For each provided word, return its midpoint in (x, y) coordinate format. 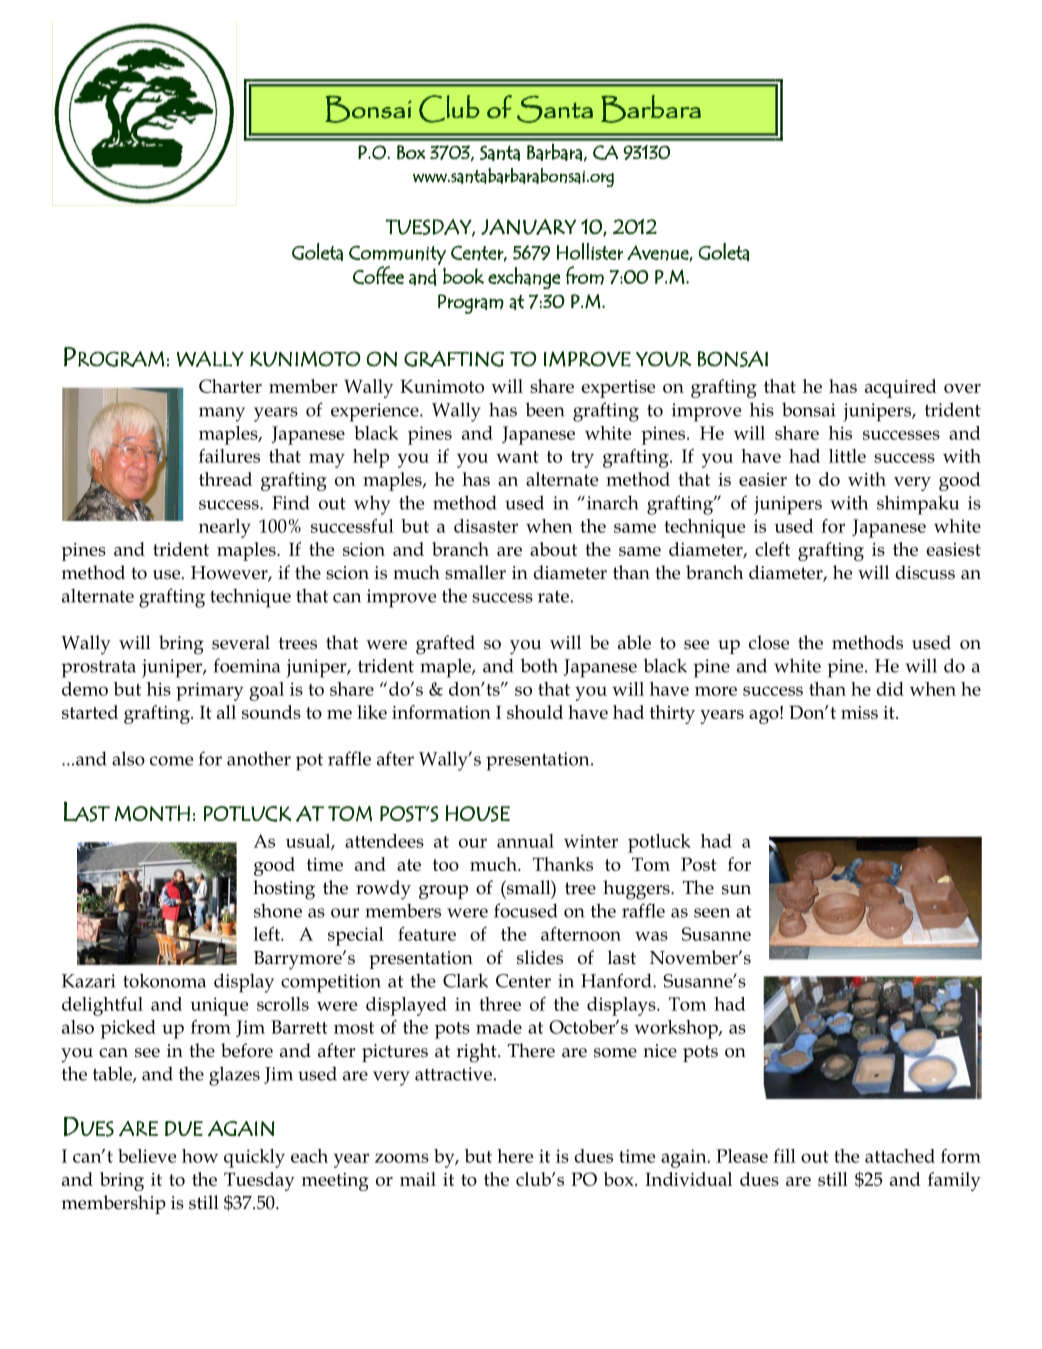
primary (210, 691)
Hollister (590, 251)
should (535, 712)
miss (859, 712)
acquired (901, 388)
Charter (230, 386)
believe (147, 1156)
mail (418, 1179)
